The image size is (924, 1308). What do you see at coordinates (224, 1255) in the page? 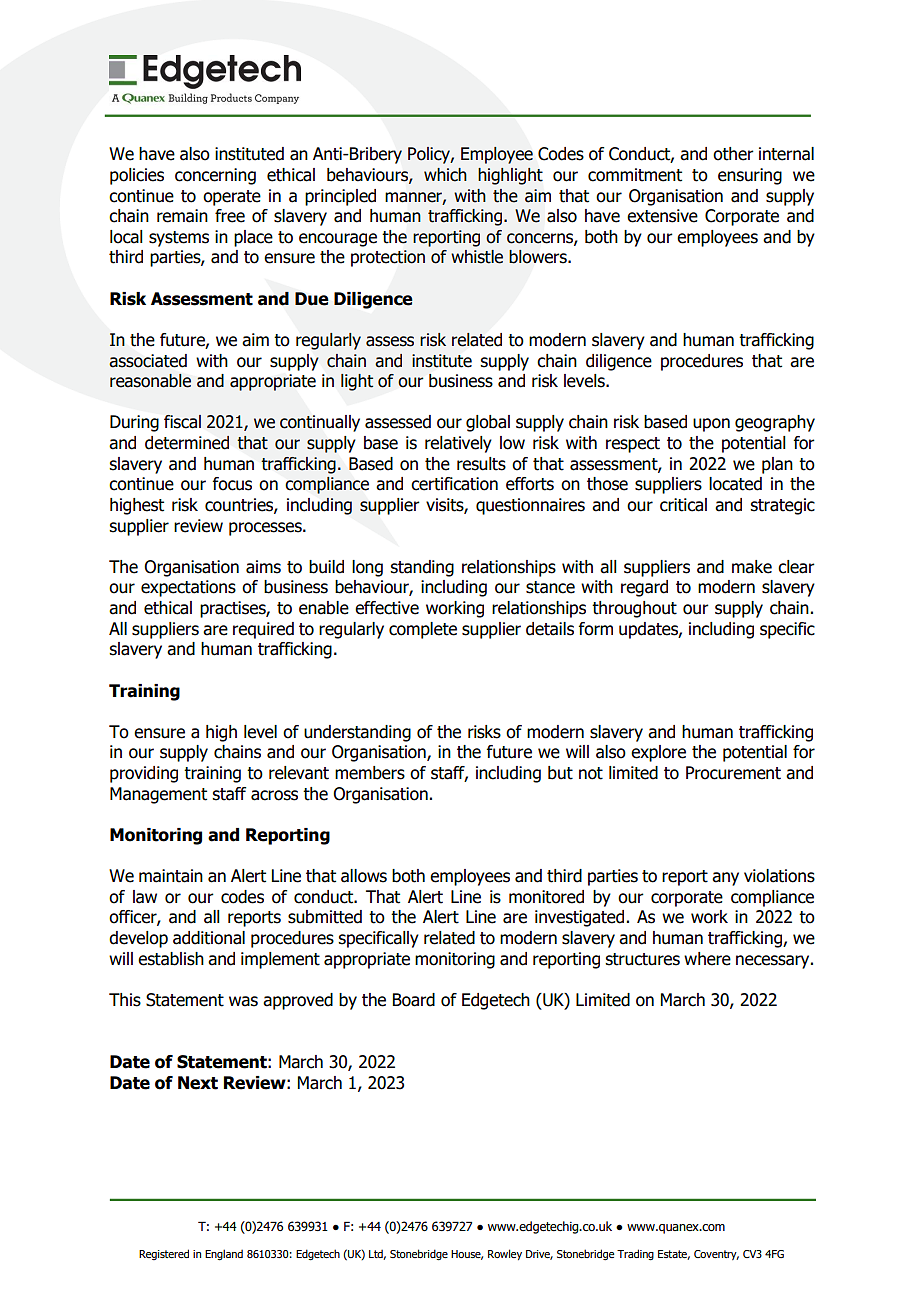
I see `England` at bounding box center [224, 1255].
